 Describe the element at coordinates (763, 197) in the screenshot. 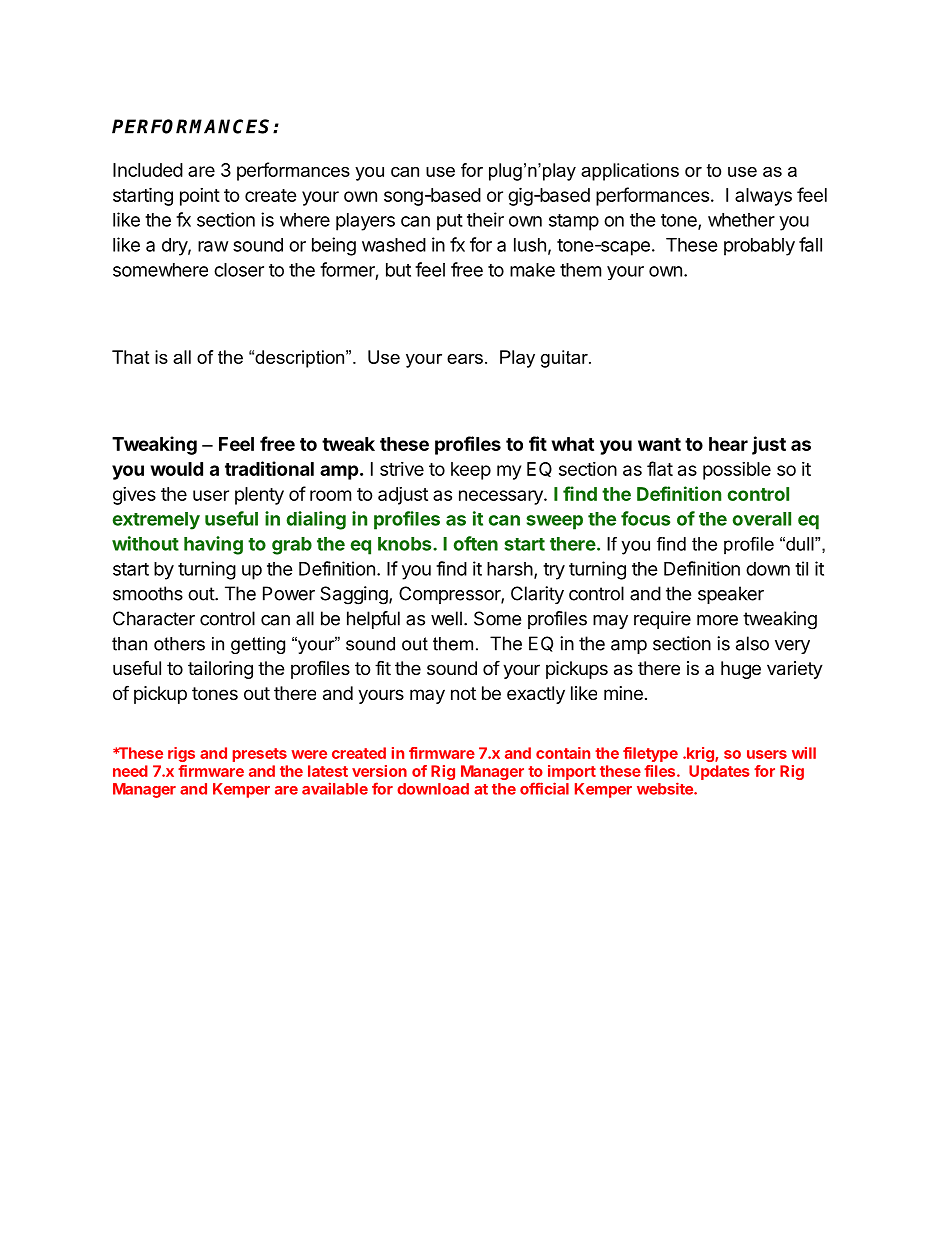

I see `always` at that location.
